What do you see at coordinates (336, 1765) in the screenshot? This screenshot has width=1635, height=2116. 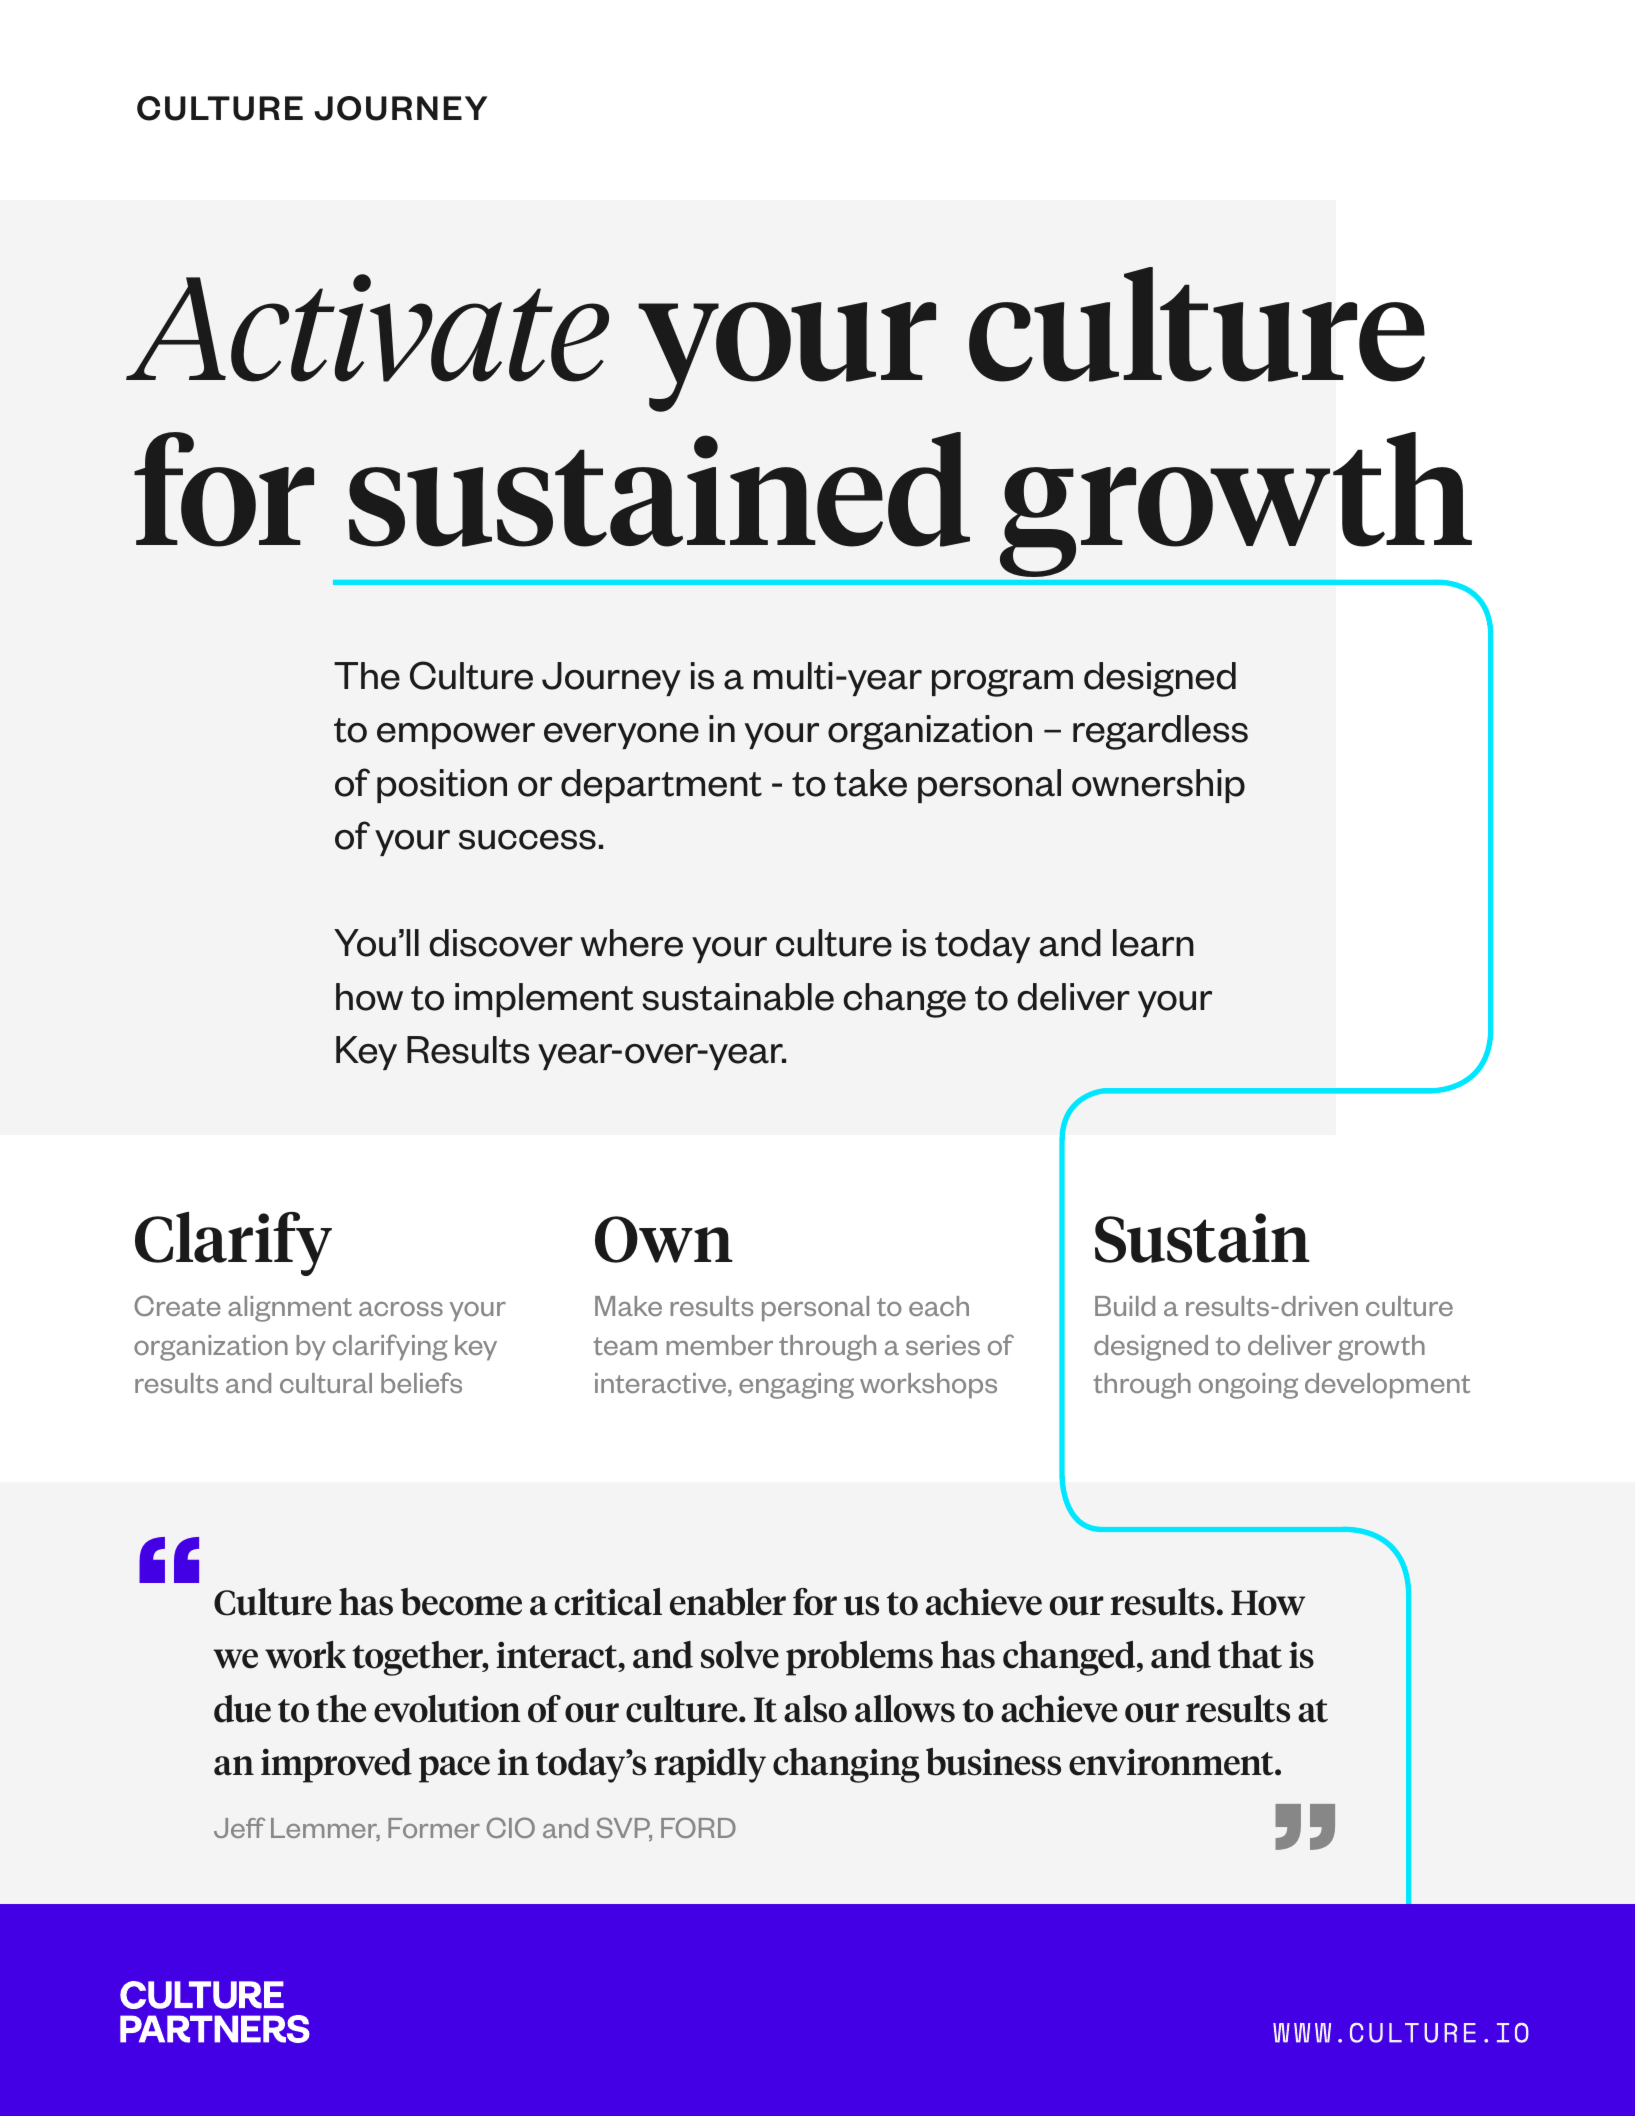 I see `improved` at bounding box center [336, 1765].
